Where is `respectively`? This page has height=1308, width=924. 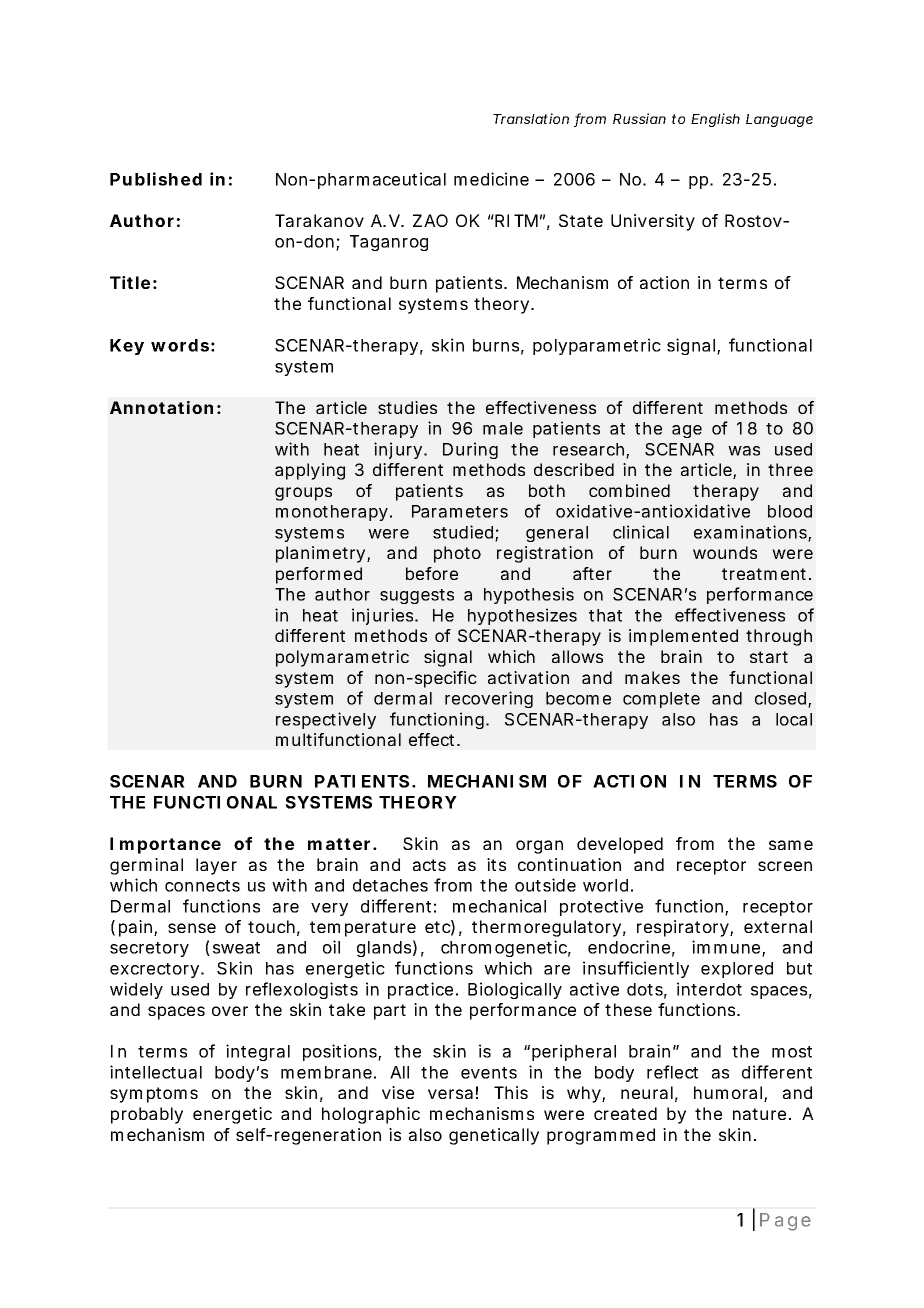
respectively is located at coordinates (326, 720).
